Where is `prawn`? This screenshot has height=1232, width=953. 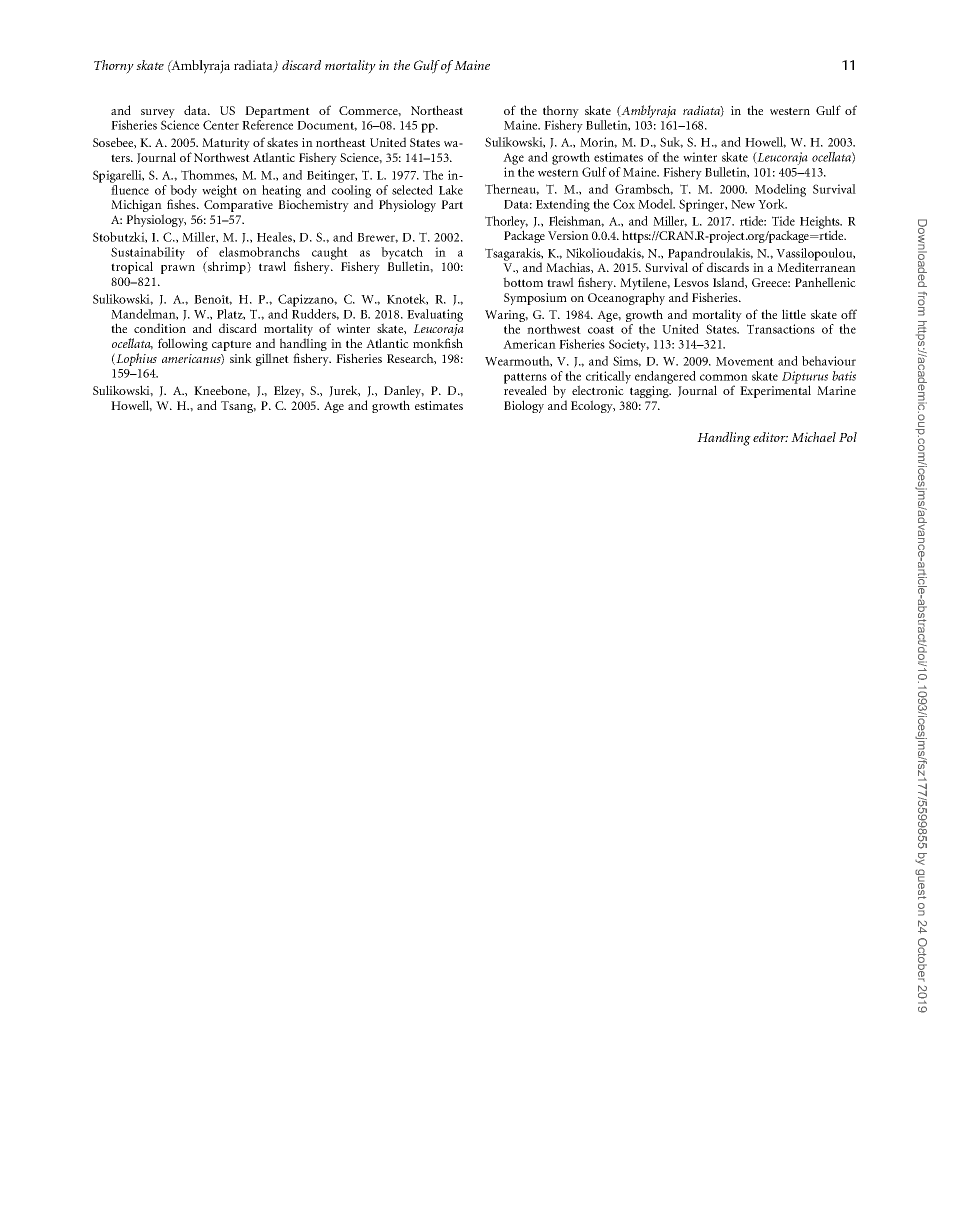 prawn is located at coordinates (178, 269).
